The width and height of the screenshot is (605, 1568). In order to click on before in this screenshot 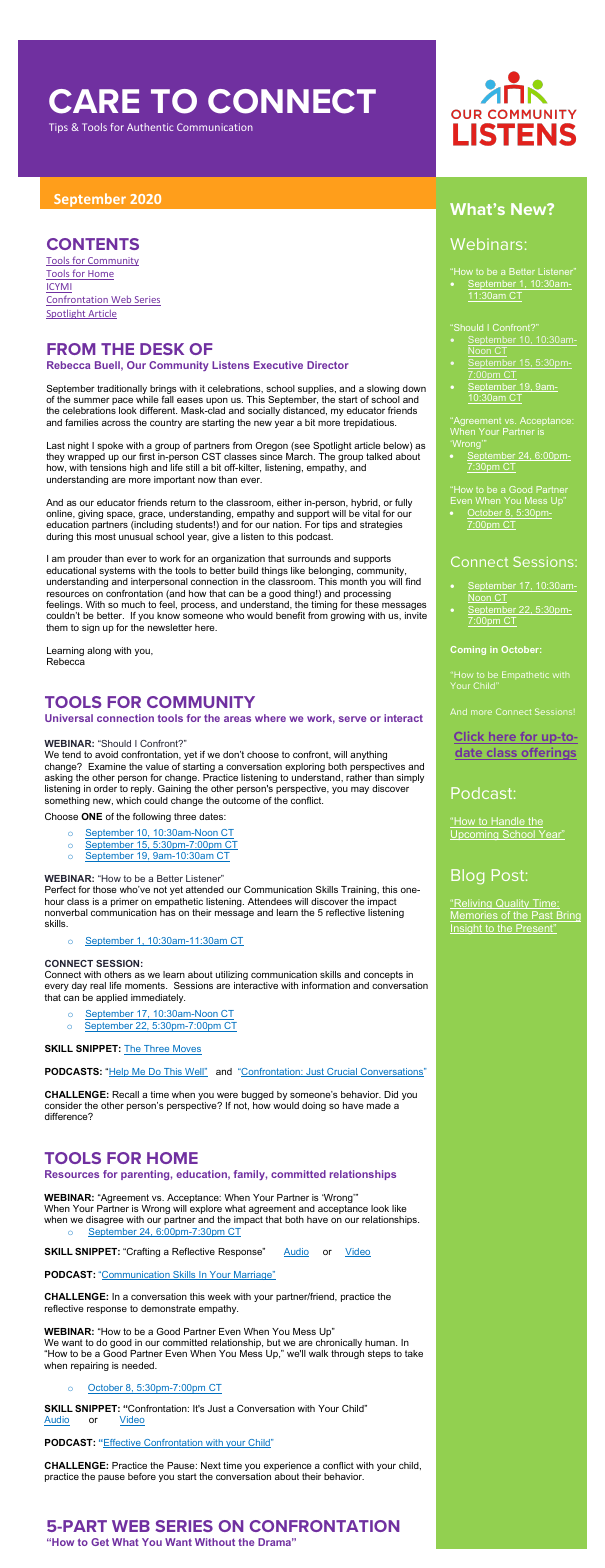, I will do `click(142, 1476)`.
